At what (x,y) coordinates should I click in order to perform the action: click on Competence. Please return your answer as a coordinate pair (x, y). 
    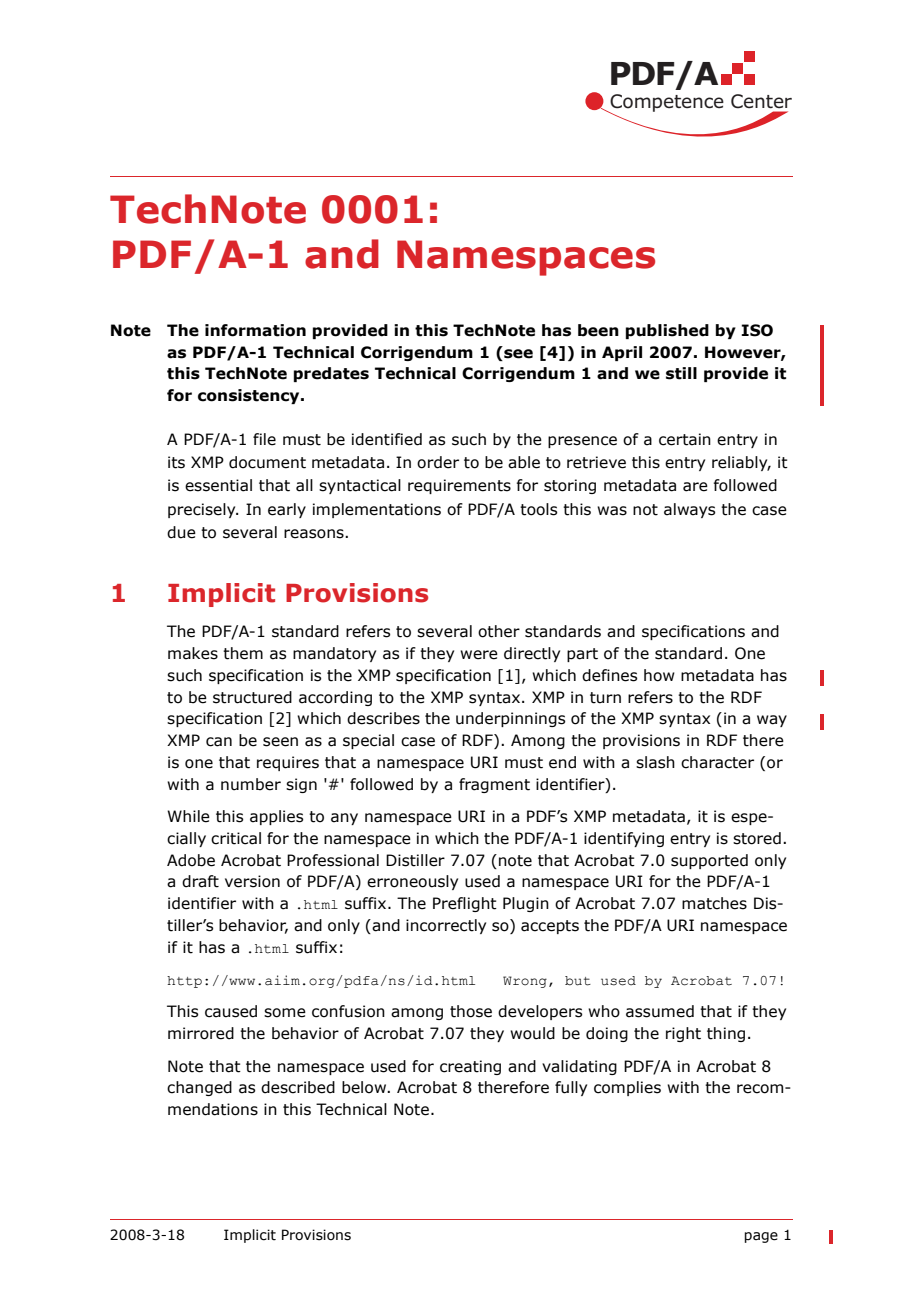
    Looking at the image, I should click on (666, 104).
